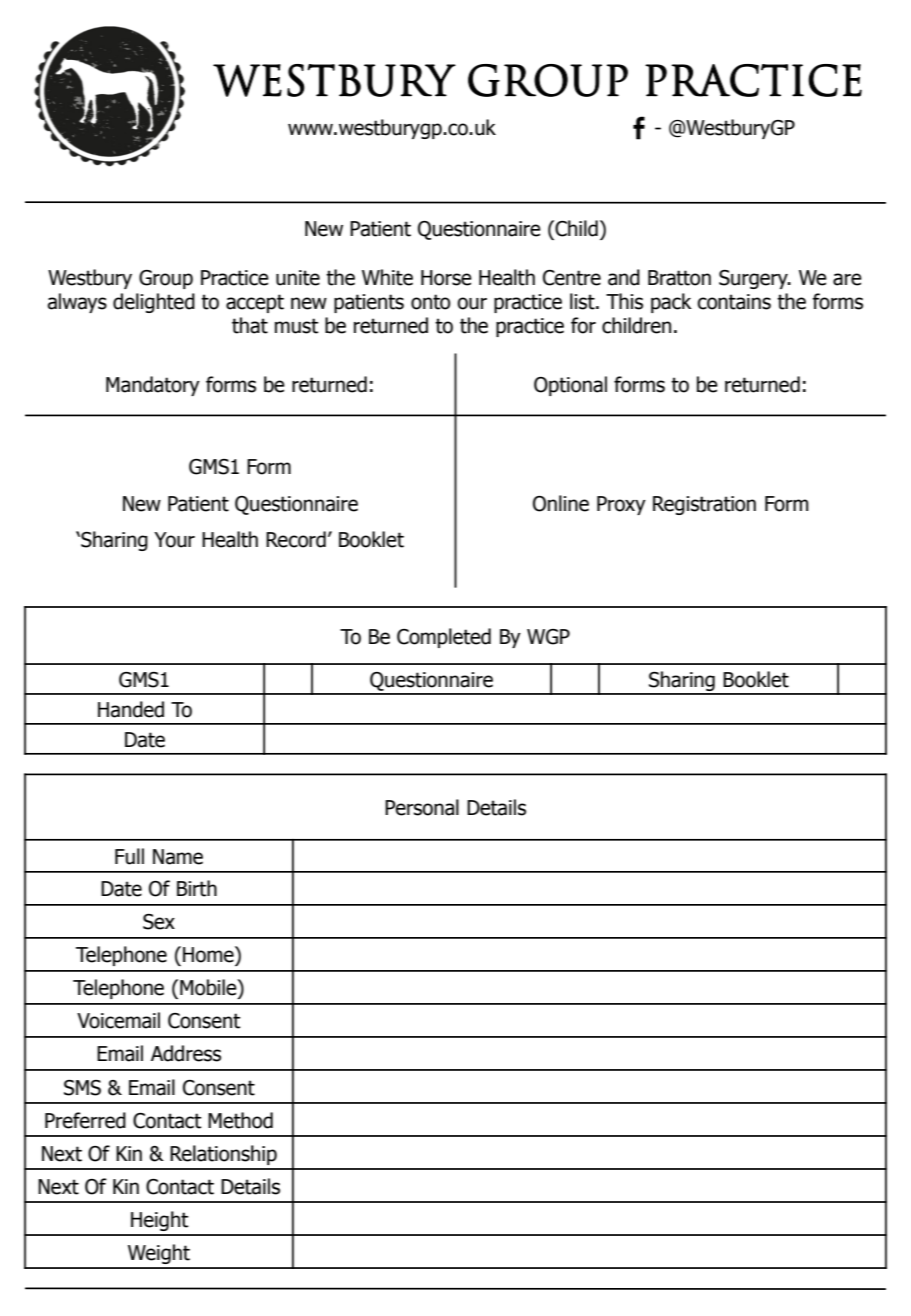 The image size is (911, 1316). I want to click on Method, so click(240, 1120).
